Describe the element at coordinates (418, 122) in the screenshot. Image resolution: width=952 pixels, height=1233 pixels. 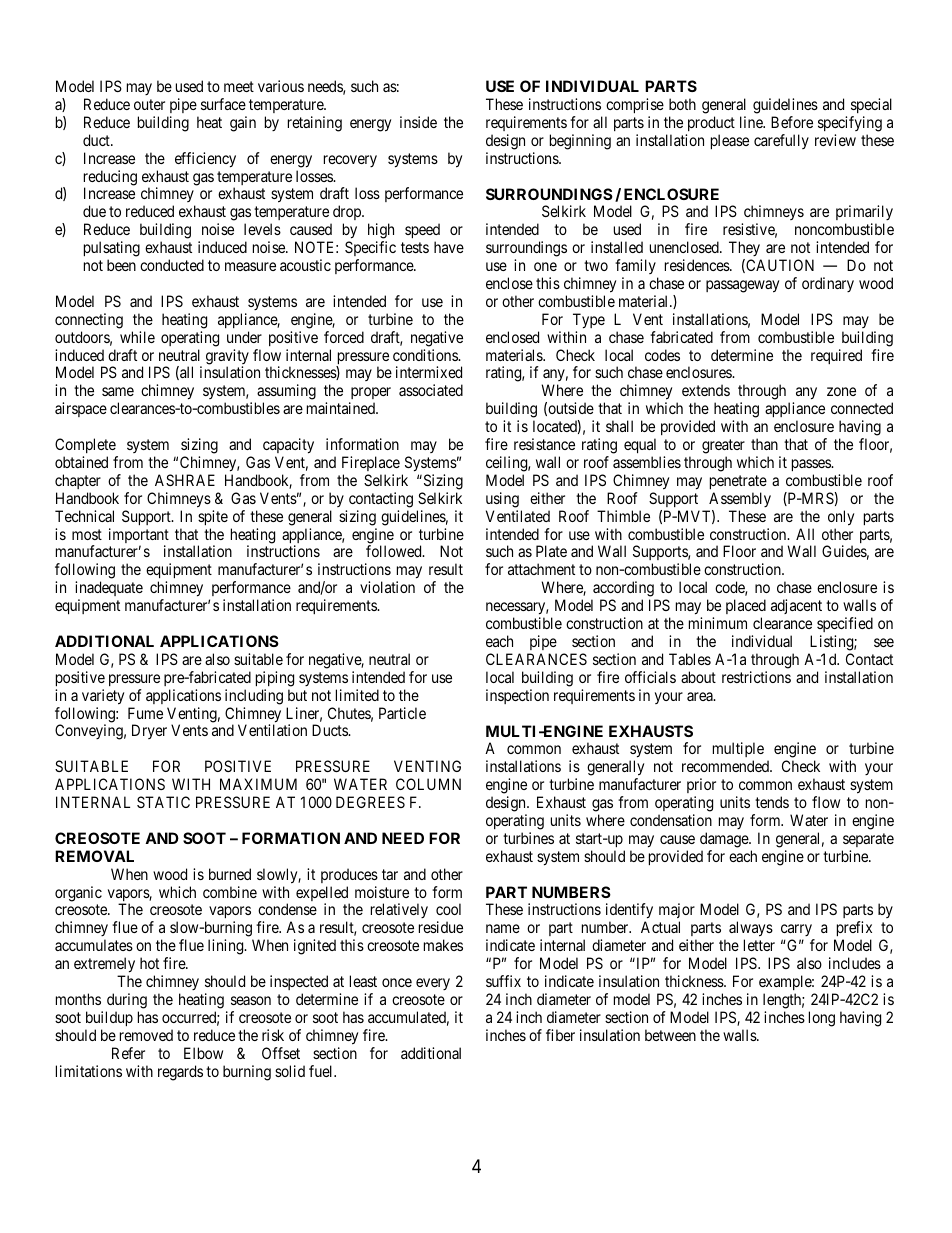
I see `inside` at that location.
